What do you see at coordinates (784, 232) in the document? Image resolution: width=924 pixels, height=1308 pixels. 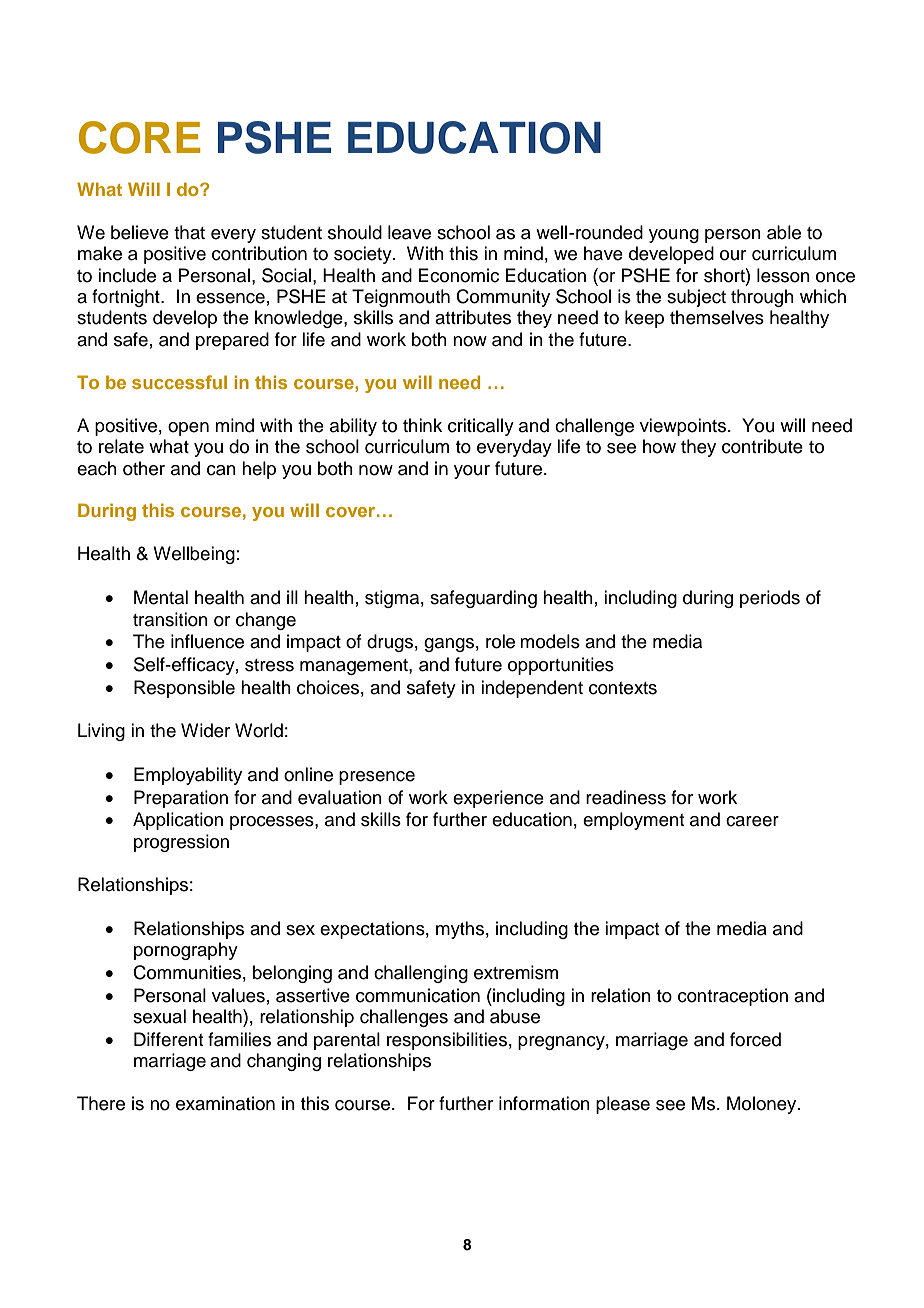 I see `able` at bounding box center [784, 232].
